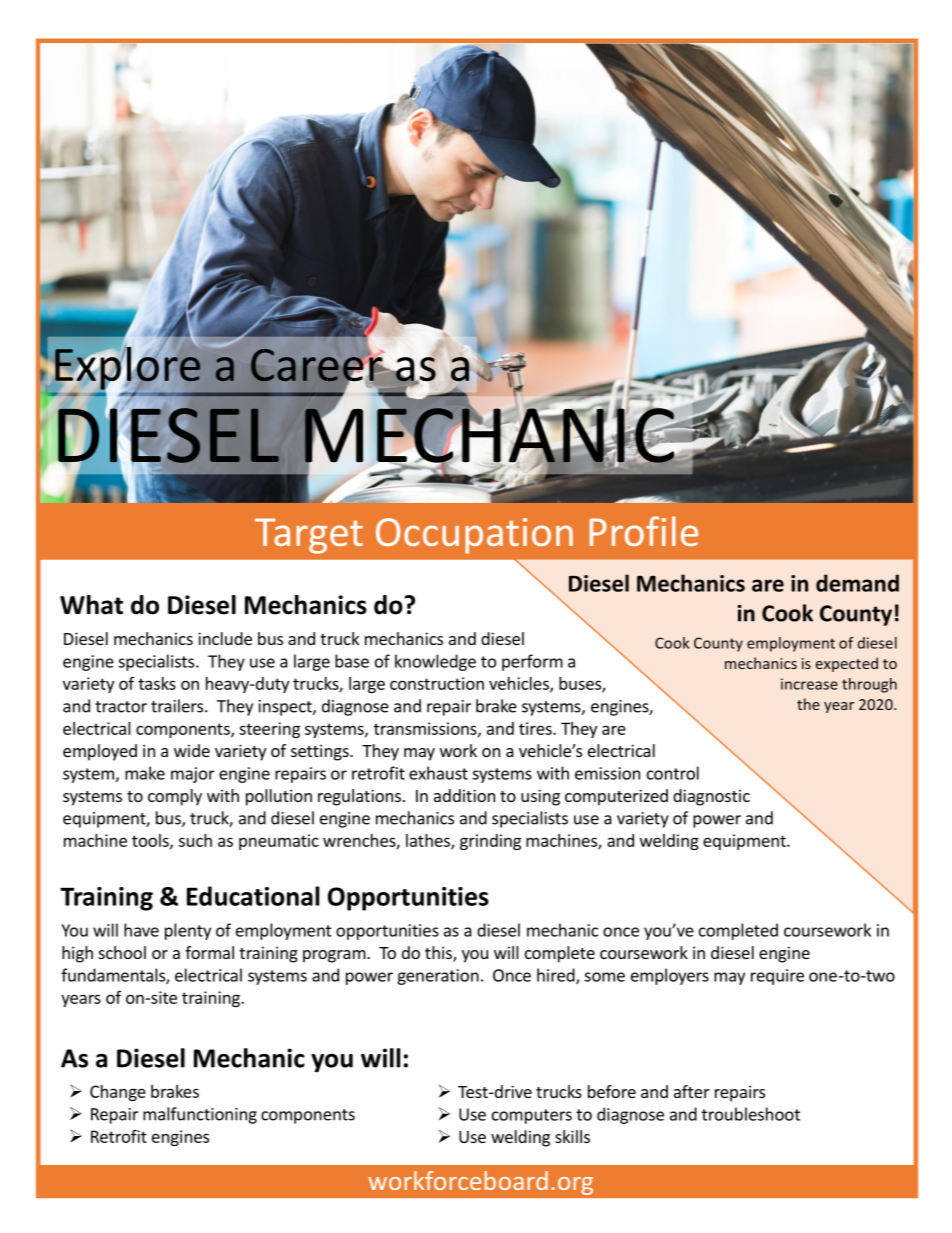  Describe the element at coordinates (309, 536) in the image. I see `Target` at that location.
